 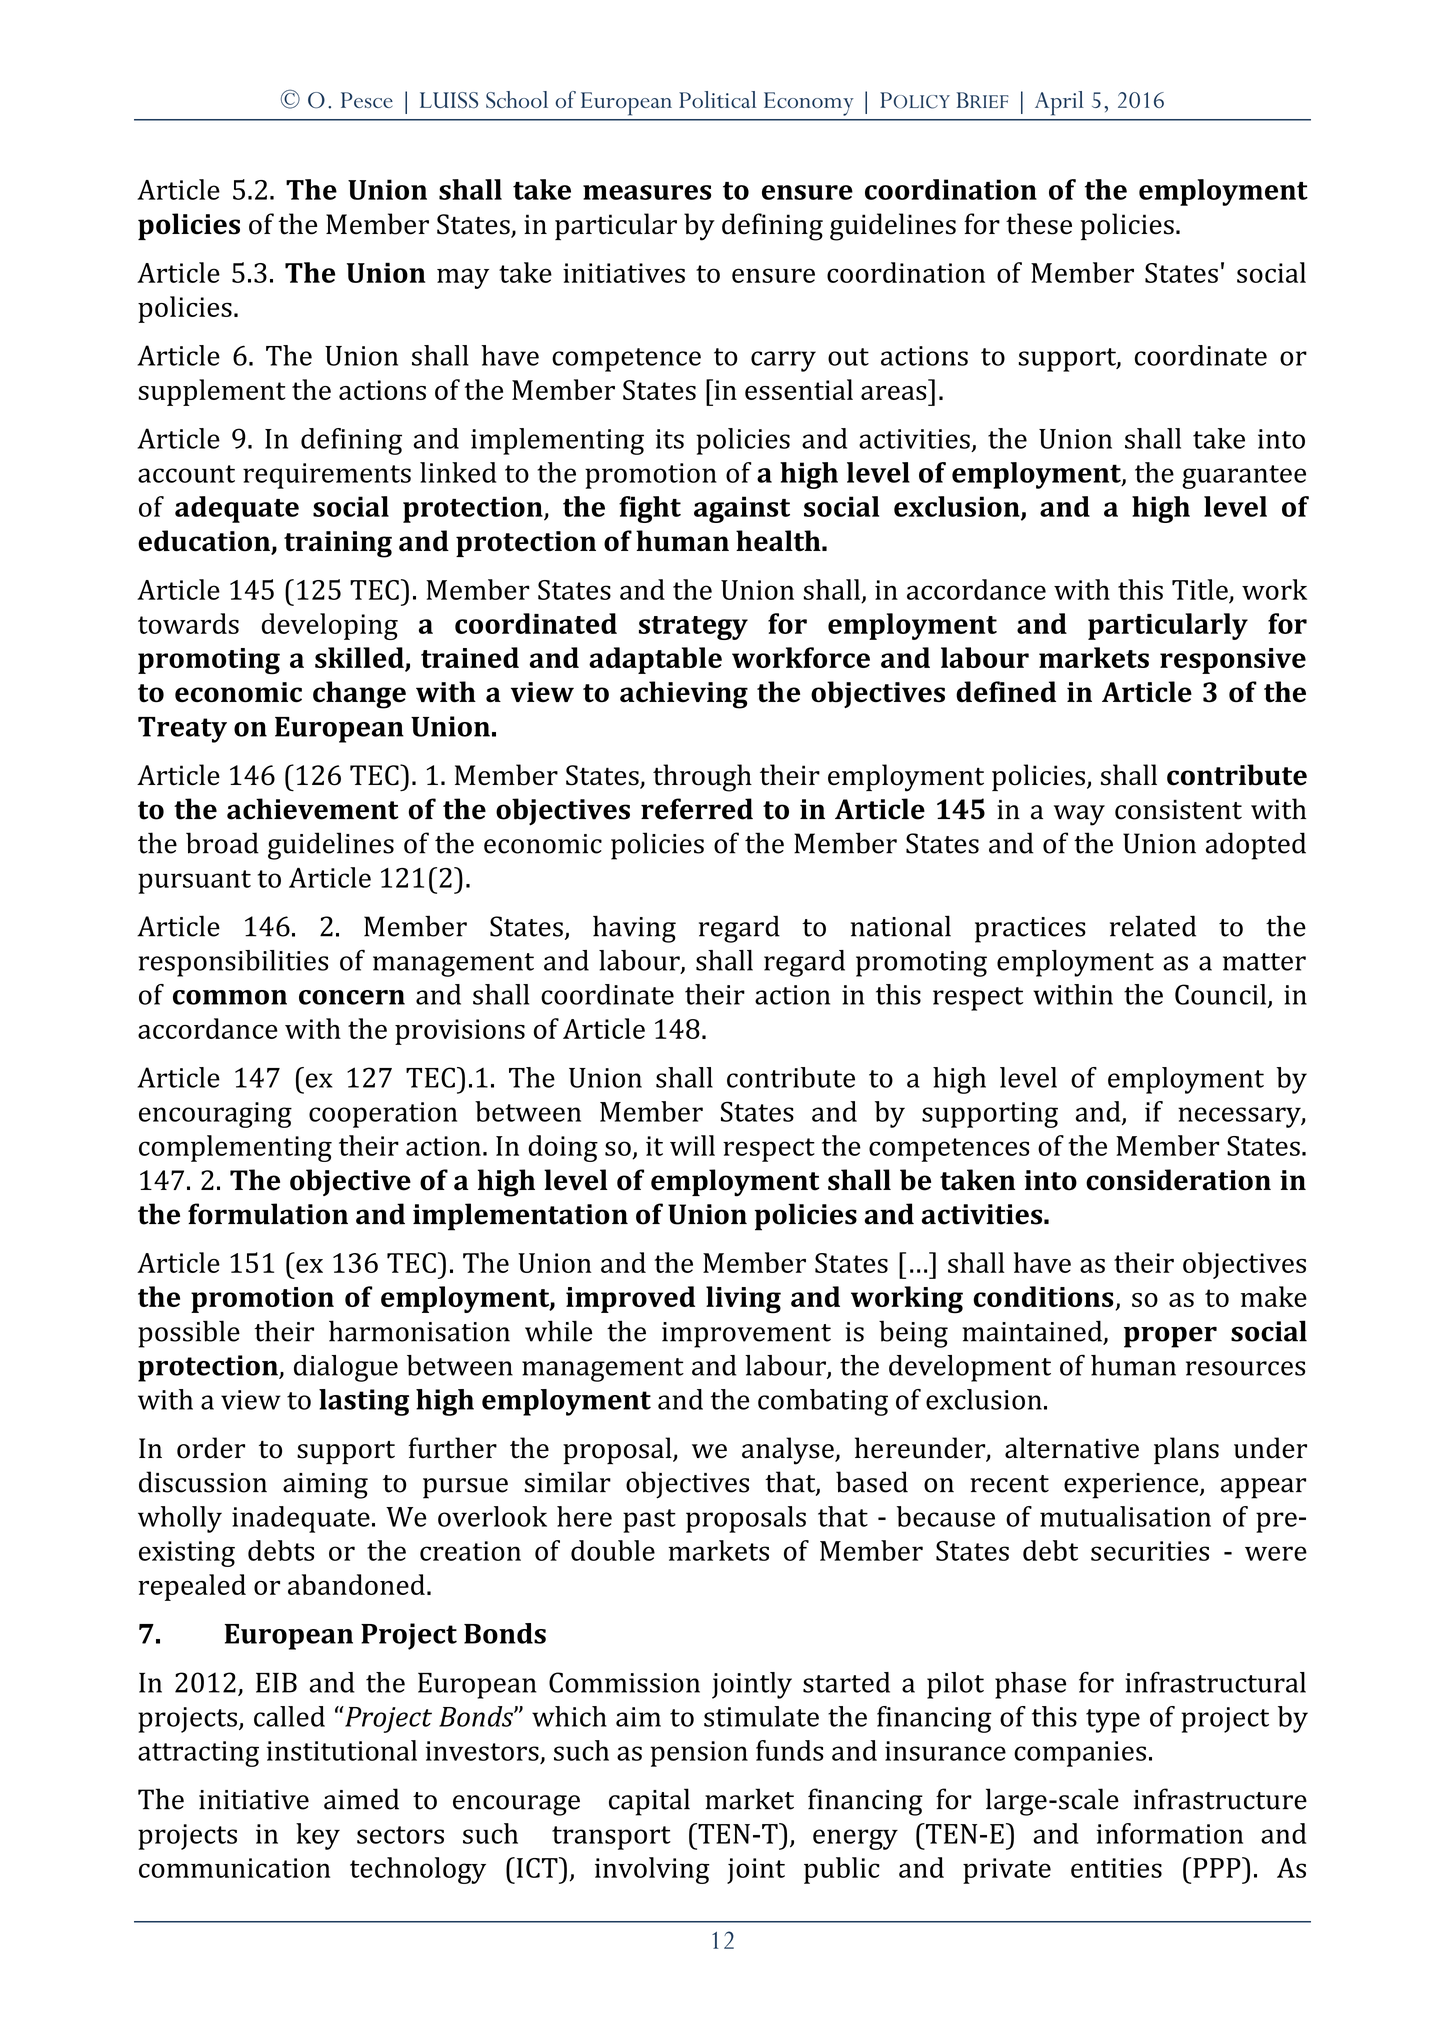 I want to click on Political, so click(x=717, y=99).
